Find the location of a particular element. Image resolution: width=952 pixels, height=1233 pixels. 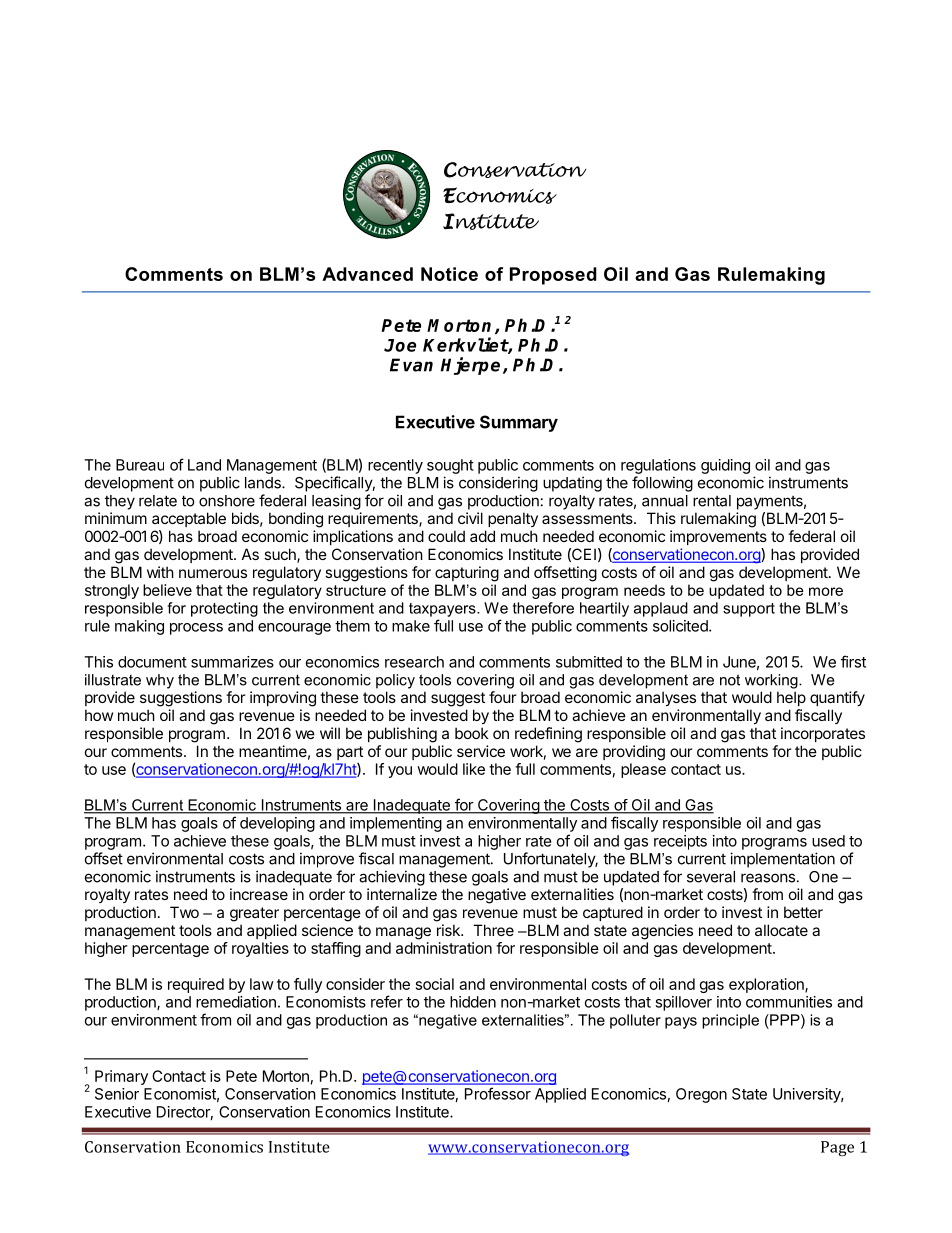

Notice is located at coordinates (449, 274).
